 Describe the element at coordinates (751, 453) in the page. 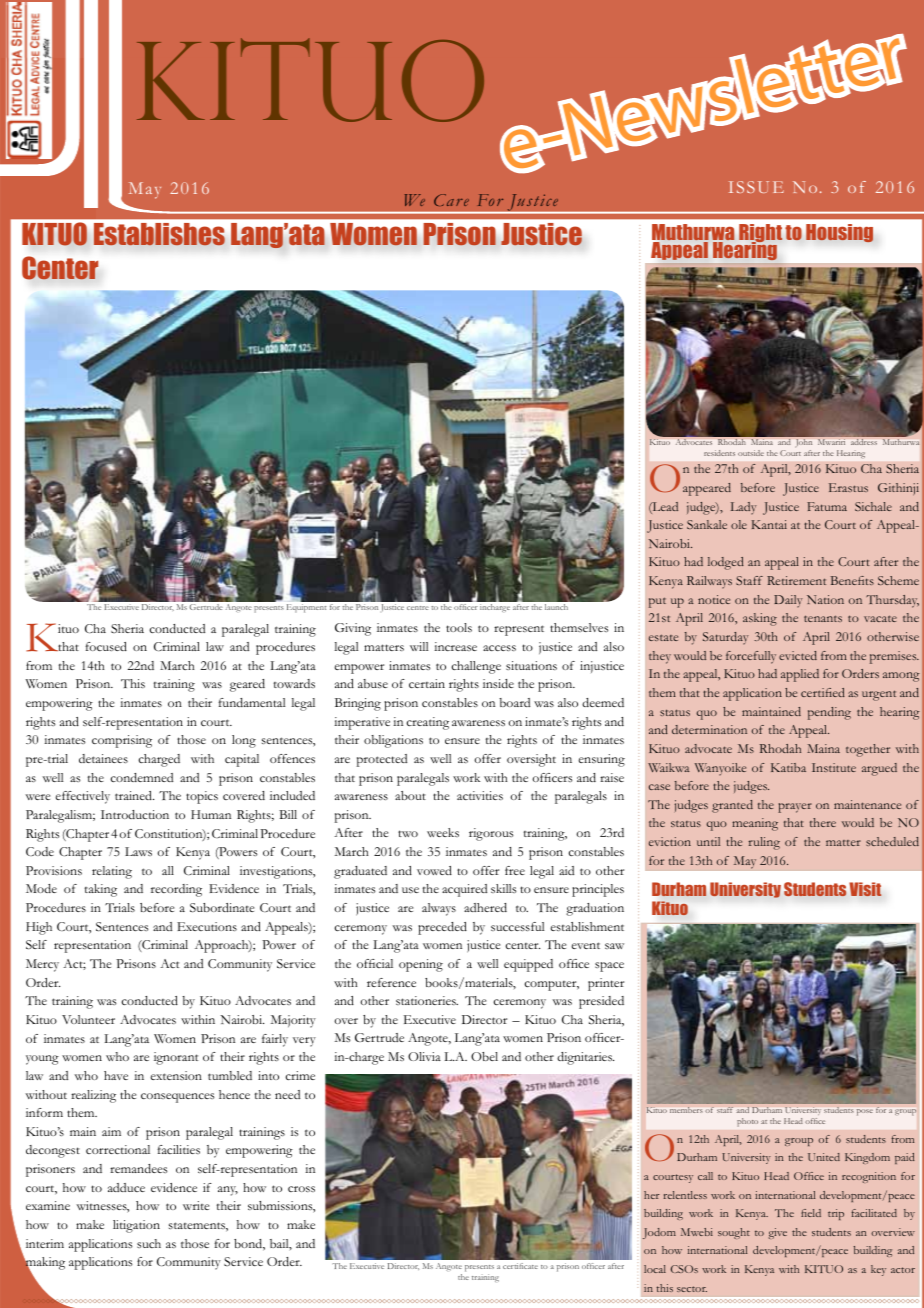

I see `outside` at that location.
